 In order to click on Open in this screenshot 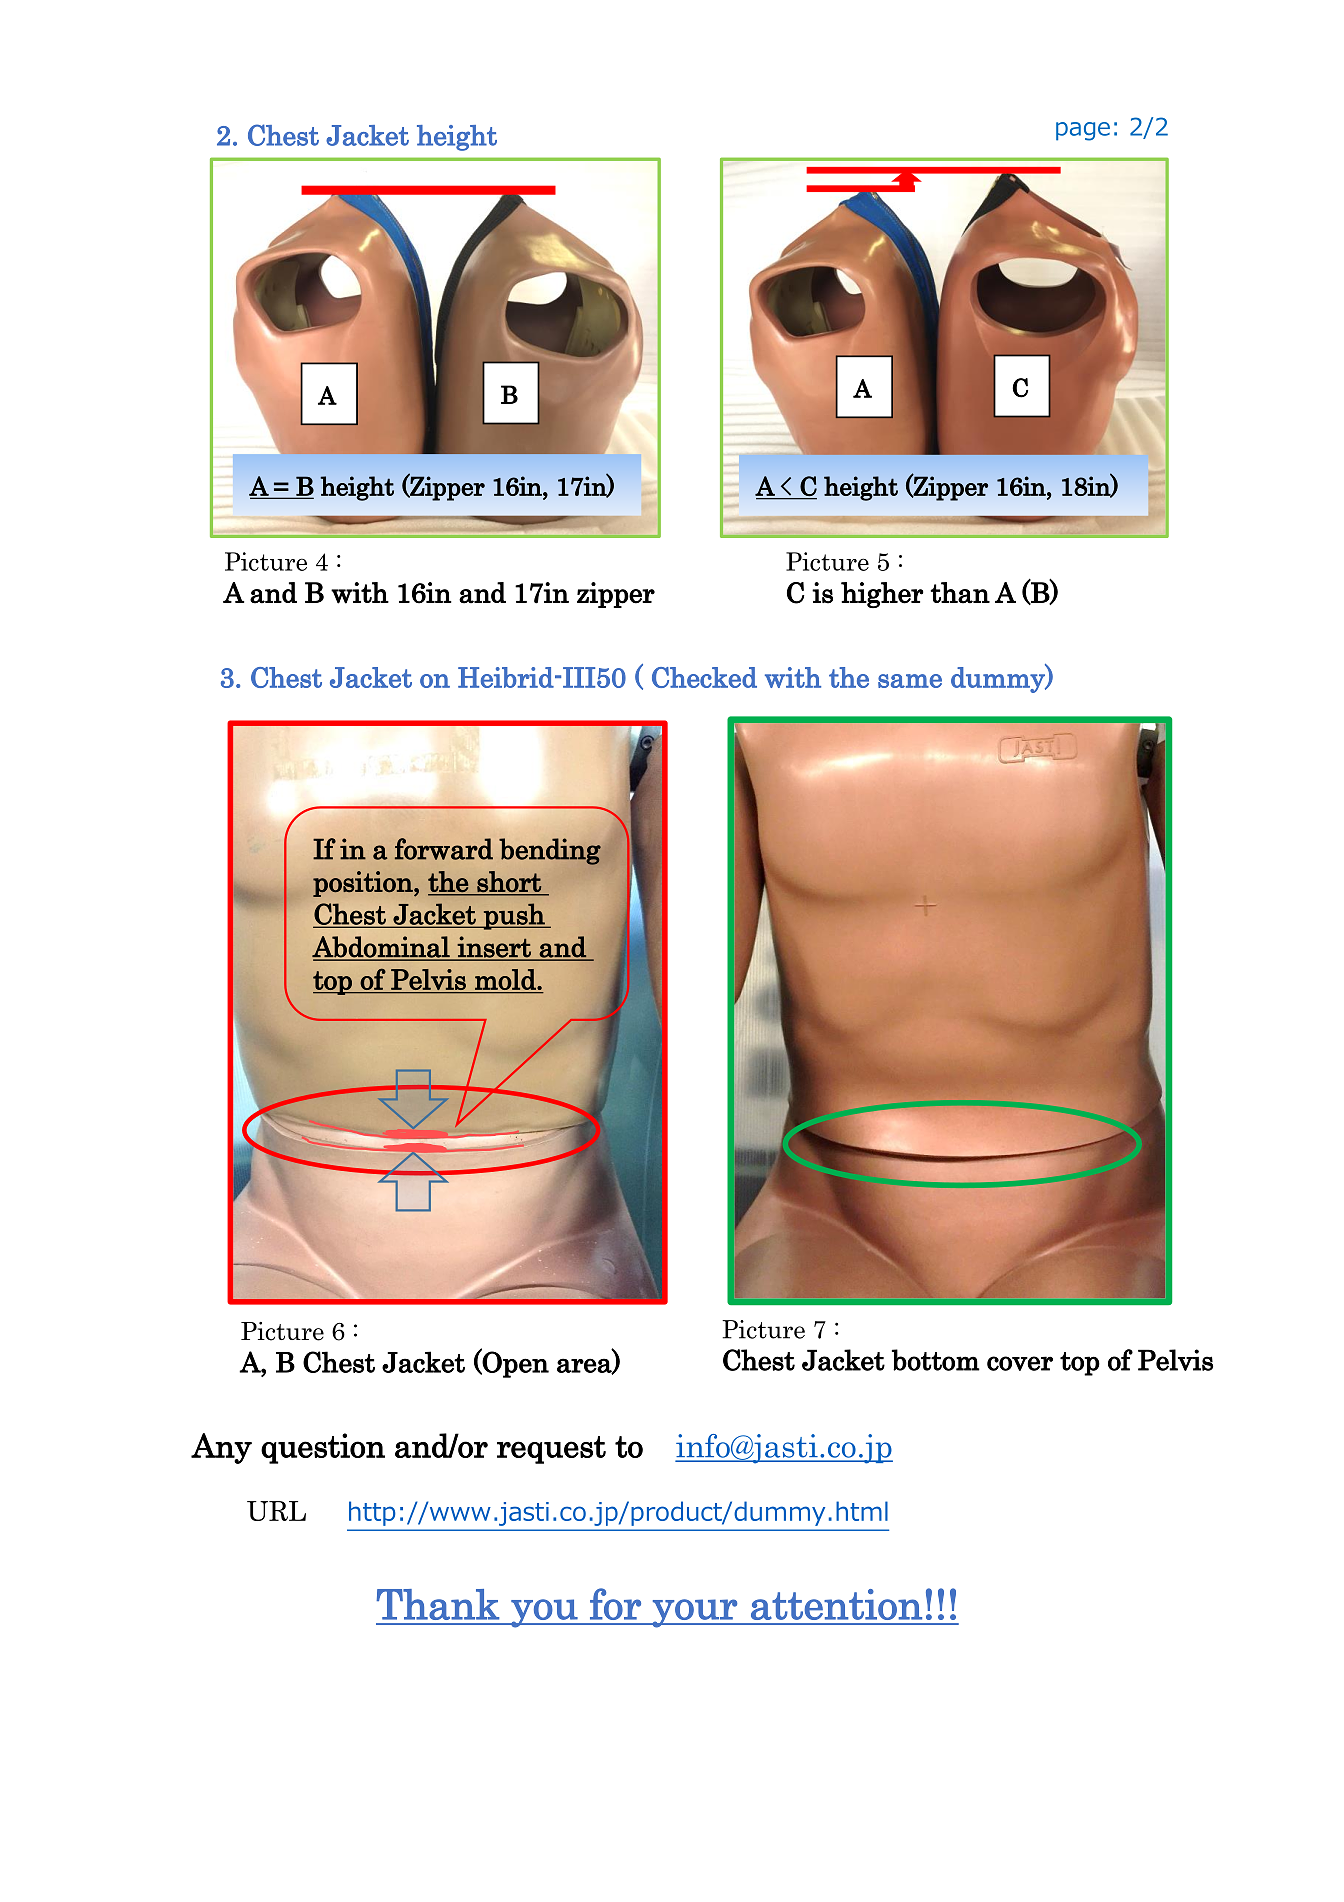, I will do `click(515, 1364)`.
